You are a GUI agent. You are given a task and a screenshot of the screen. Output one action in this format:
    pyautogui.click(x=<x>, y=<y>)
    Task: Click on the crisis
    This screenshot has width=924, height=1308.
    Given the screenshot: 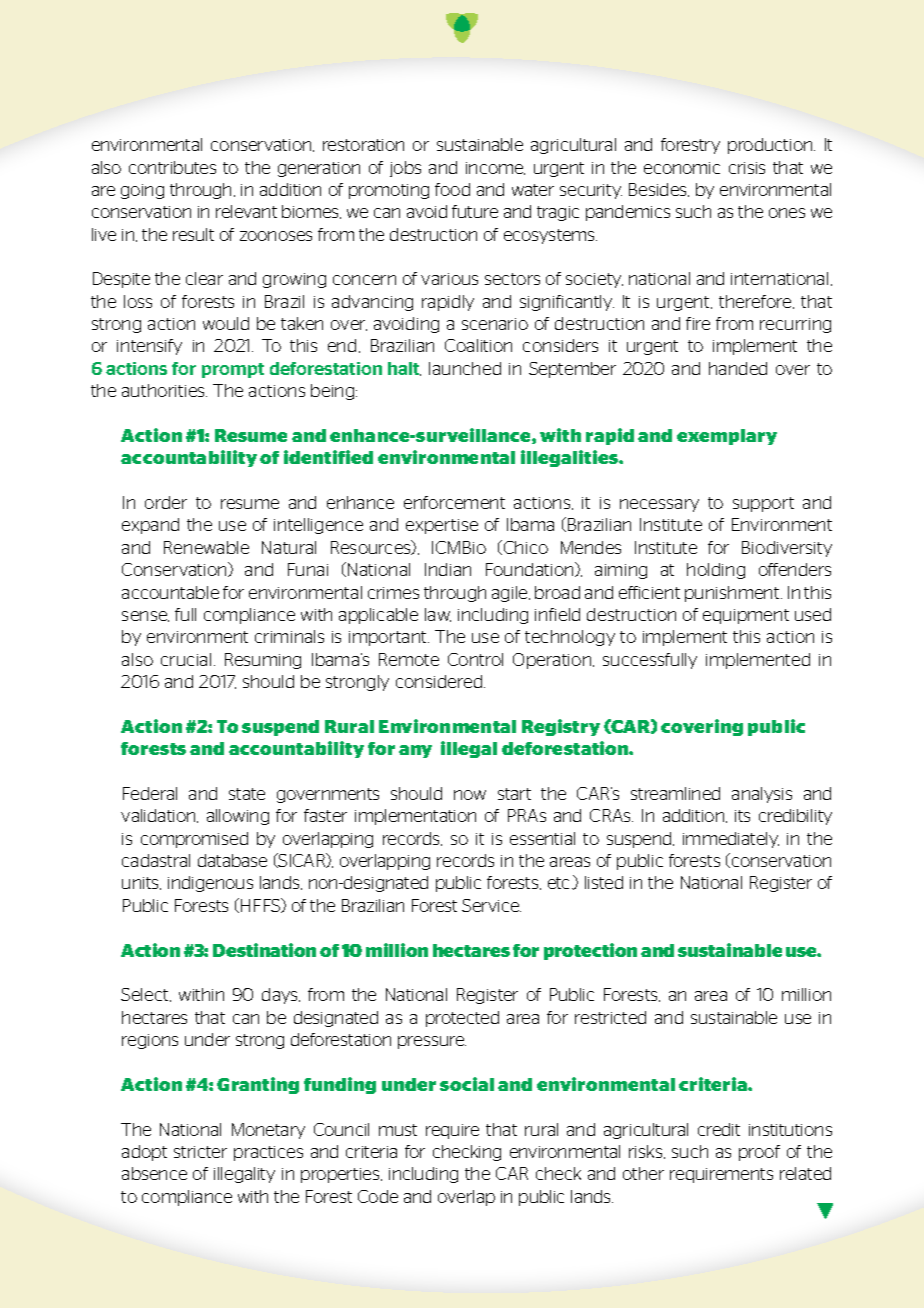 What is the action you would take?
    pyautogui.click(x=747, y=168)
